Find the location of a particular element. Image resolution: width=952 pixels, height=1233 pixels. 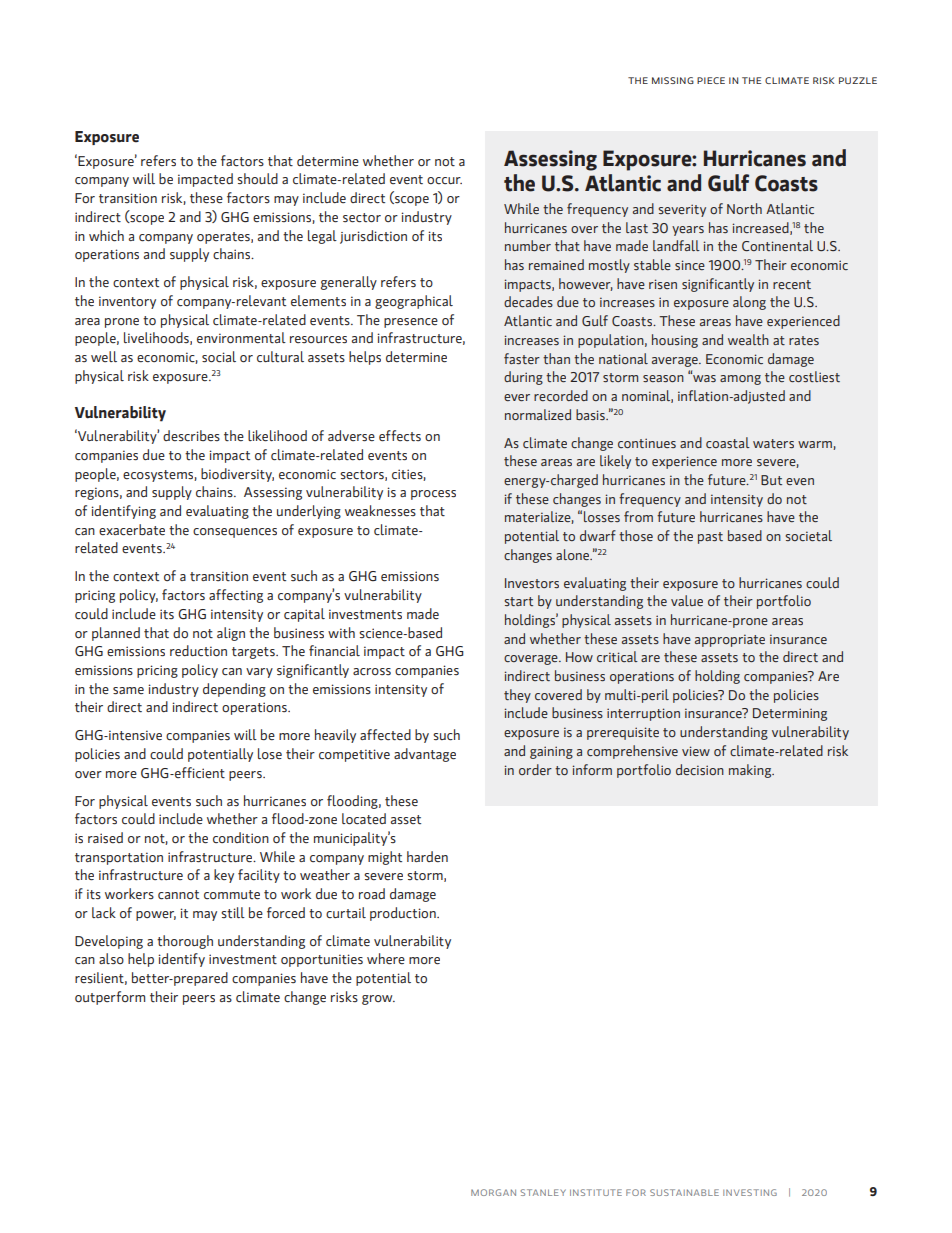

PIECE is located at coordinates (711, 80).
